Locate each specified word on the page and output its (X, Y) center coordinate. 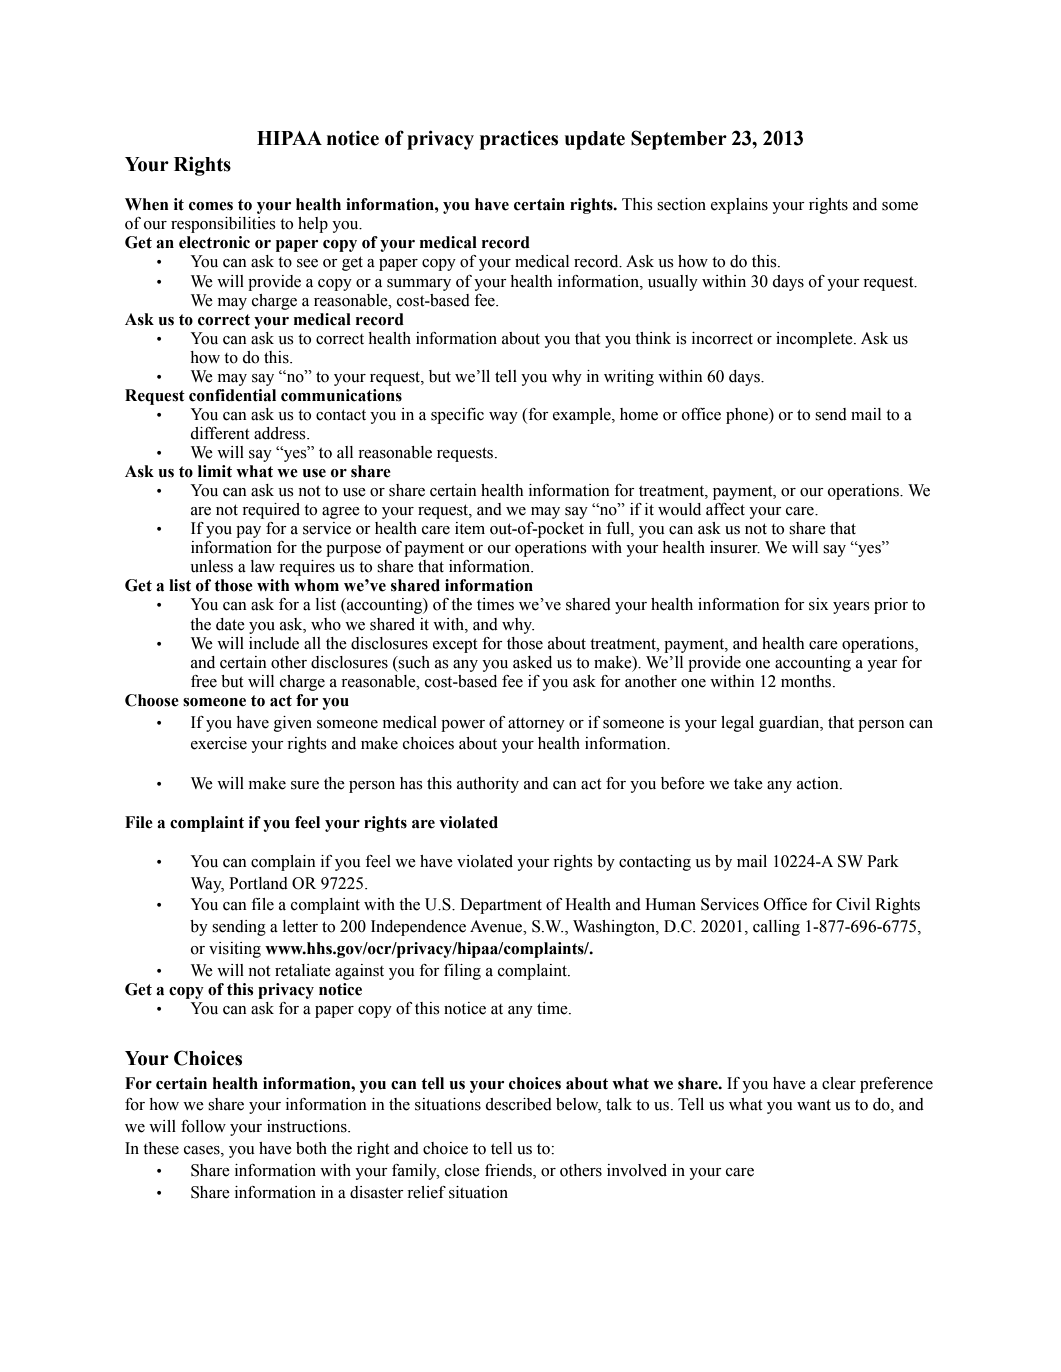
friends (509, 1171)
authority (488, 785)
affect (725, 509)
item (470, 528)
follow (203, 1126)
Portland (258, 883)
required (271, 511)
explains (739, 206)
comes (211, 206)
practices (519, 140)
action (819, 783)
